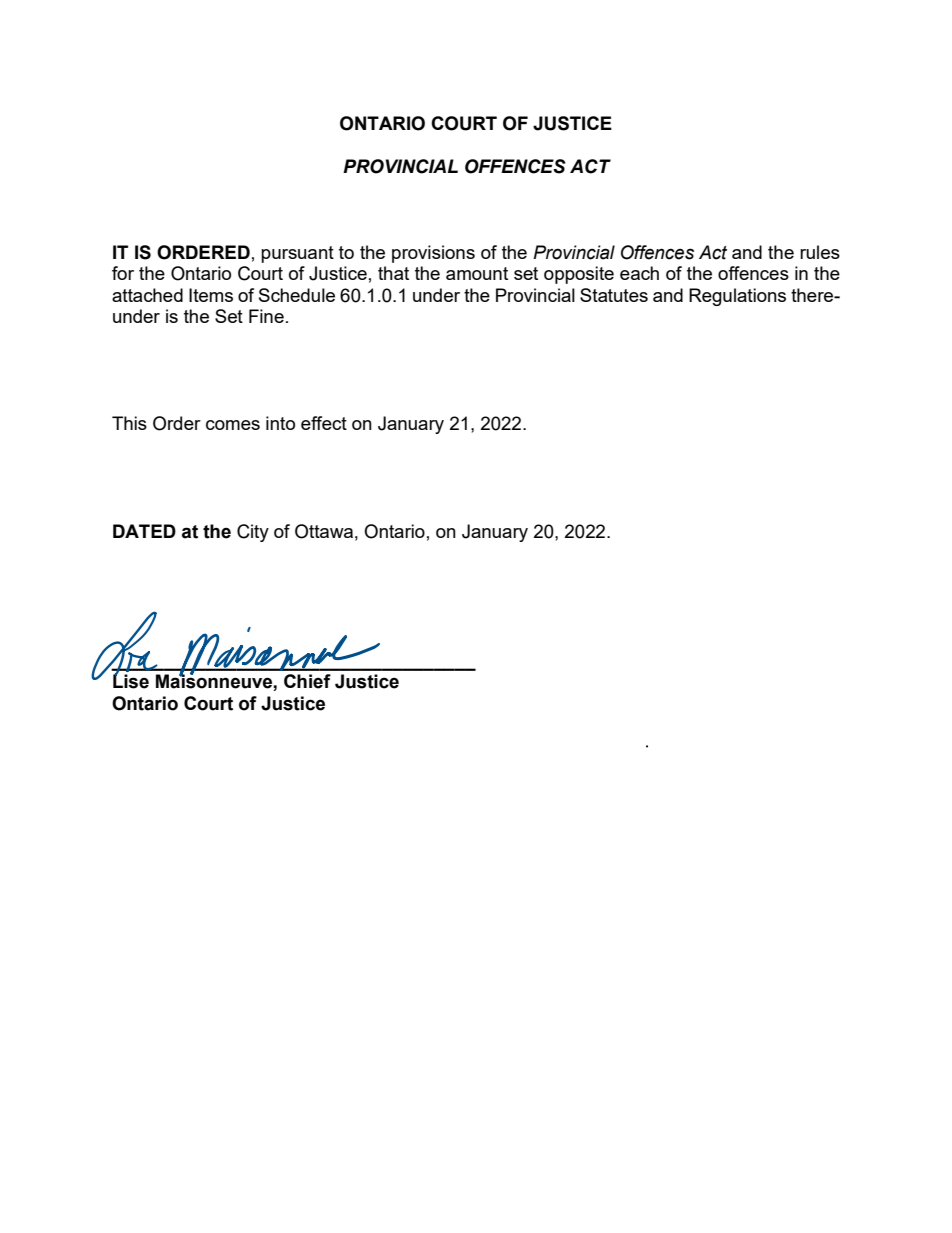 The height and width of the document is (1233, 952). Describe the element at coordinates (639, 273) in the document. I see `each` at that location.
